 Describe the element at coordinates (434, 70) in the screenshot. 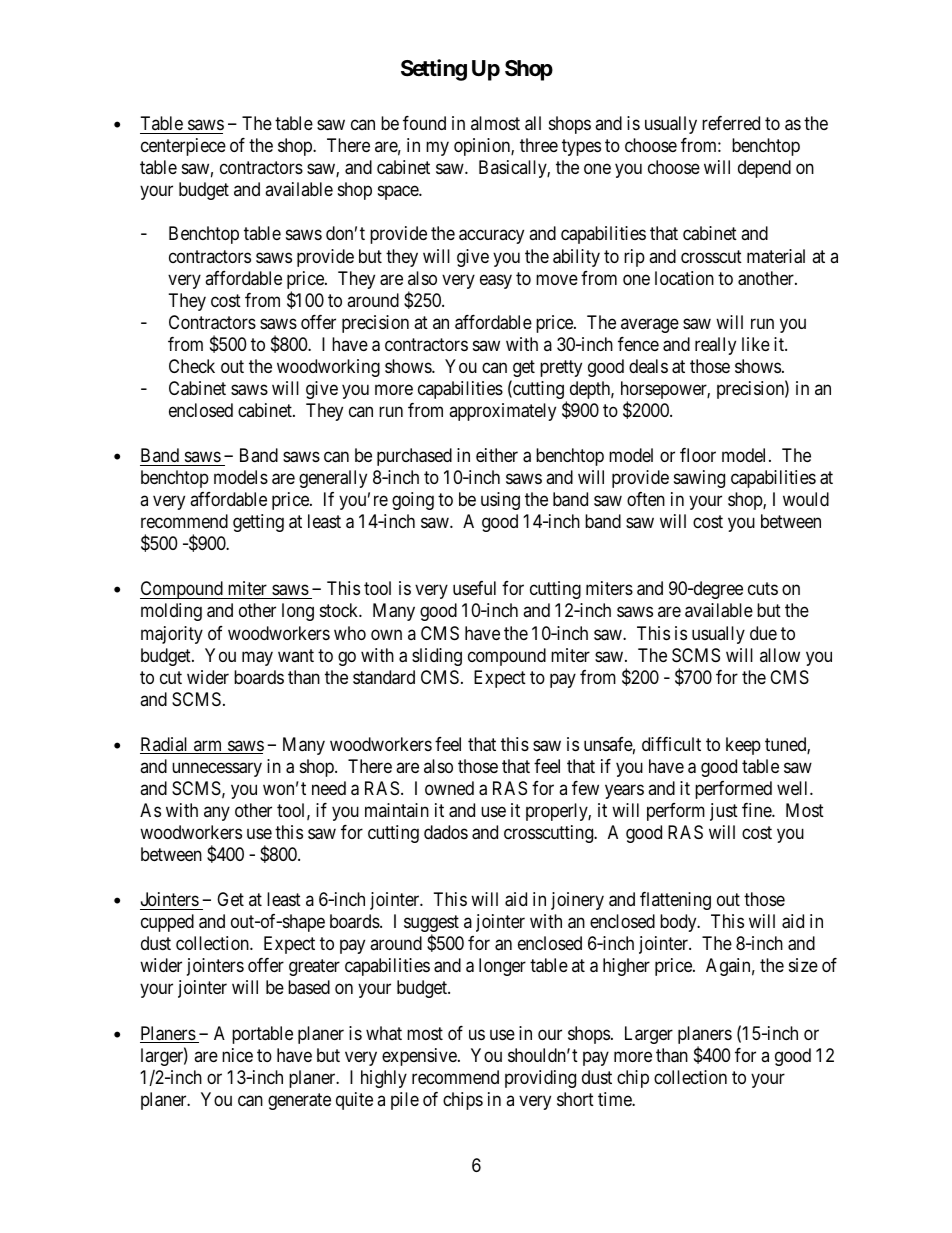

I see `Setting` at that location.
